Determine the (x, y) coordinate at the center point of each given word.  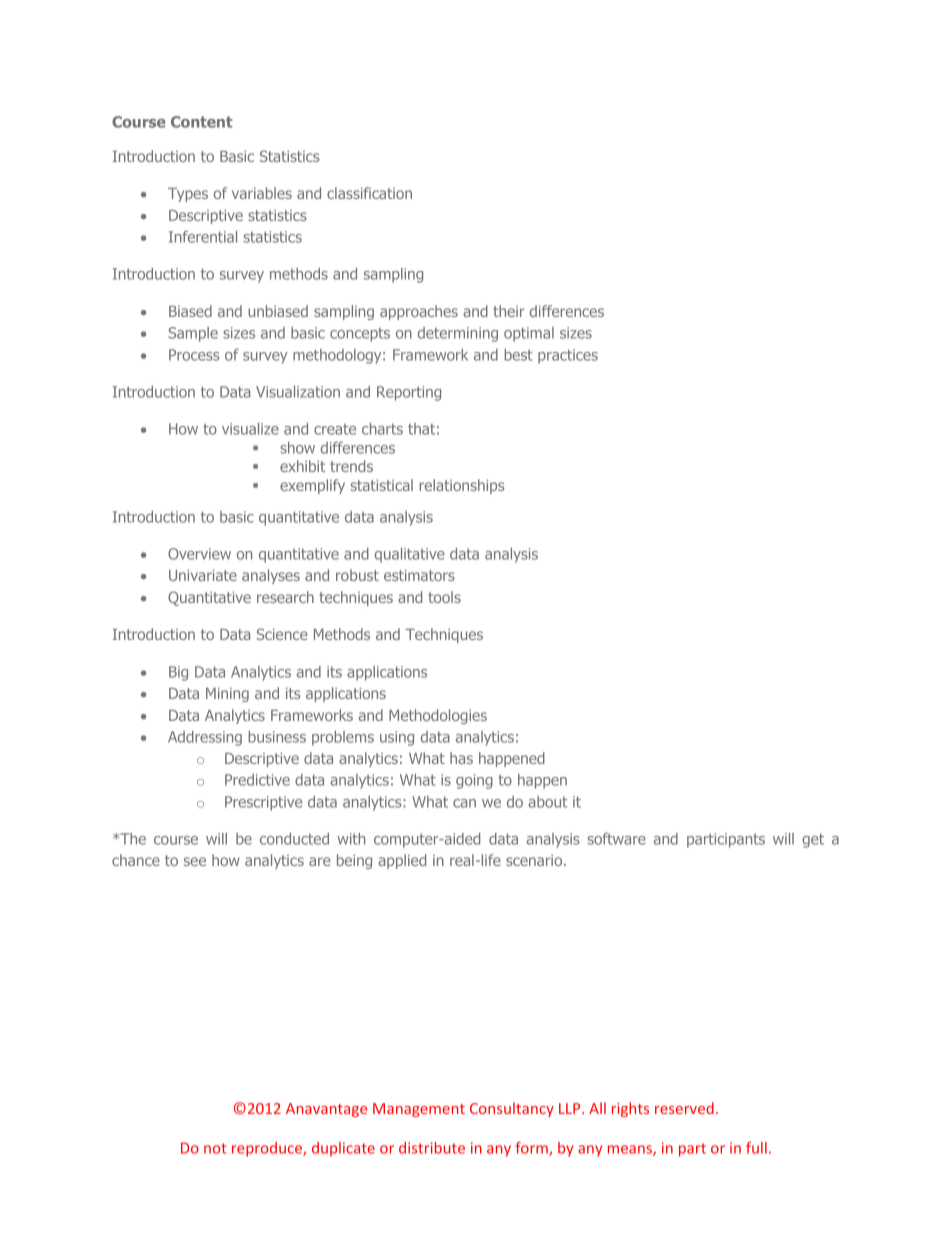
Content (202, 122)
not (215, 1148)
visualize (250, 429)
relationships (462, 486)
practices (568, 356)
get (813, 840)
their (509, 311)
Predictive (257, 780)
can (464, 803)
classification (369, 193)
